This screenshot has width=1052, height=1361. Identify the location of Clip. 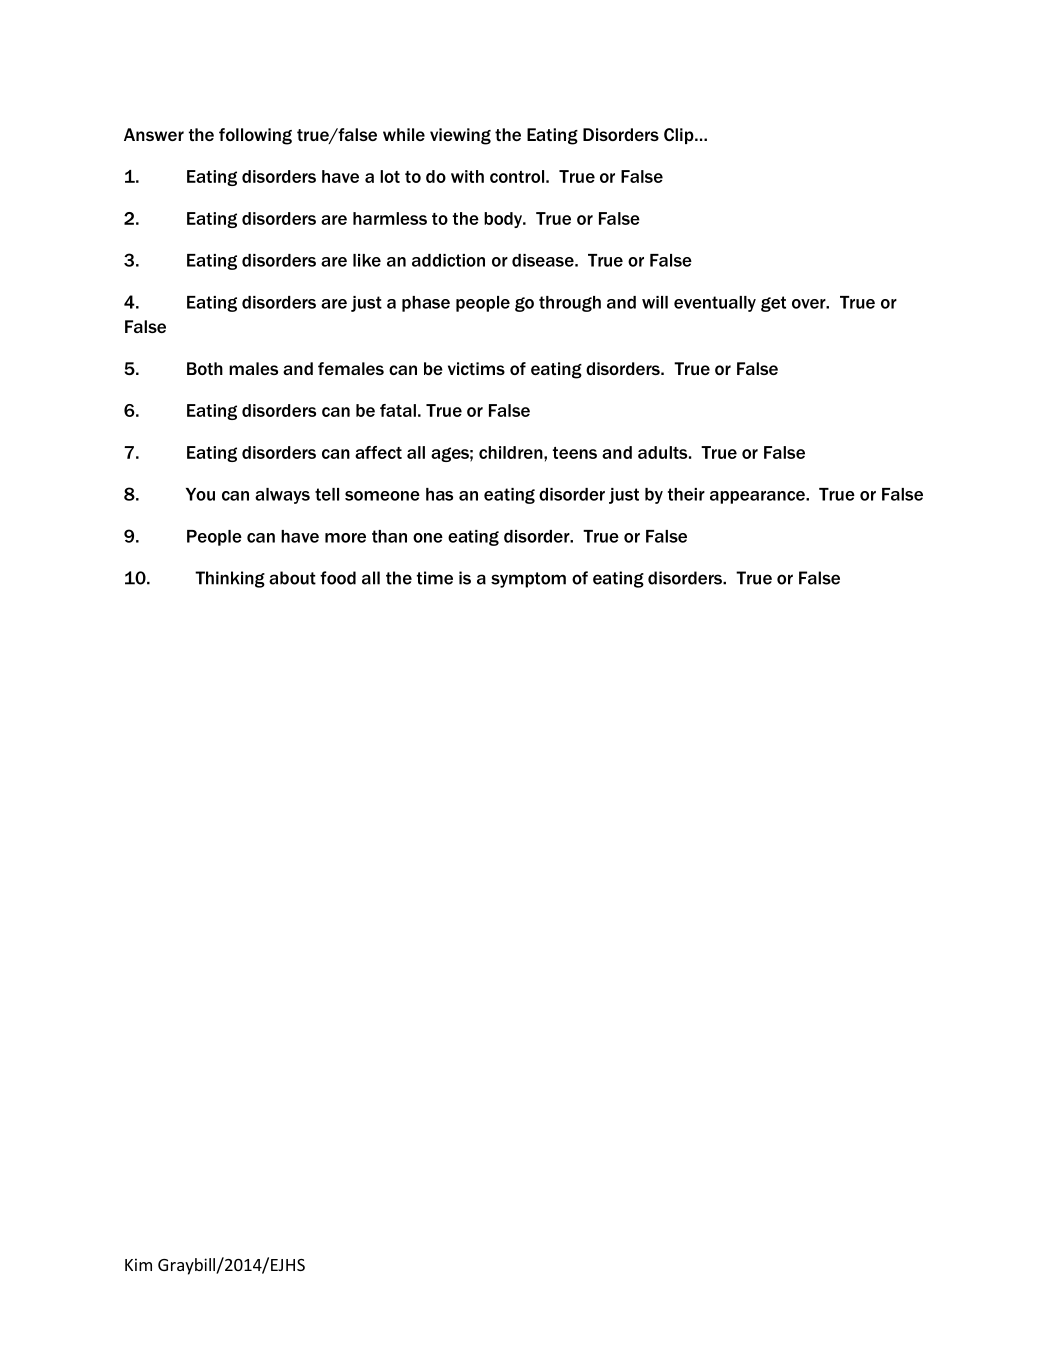
(680, 136).
